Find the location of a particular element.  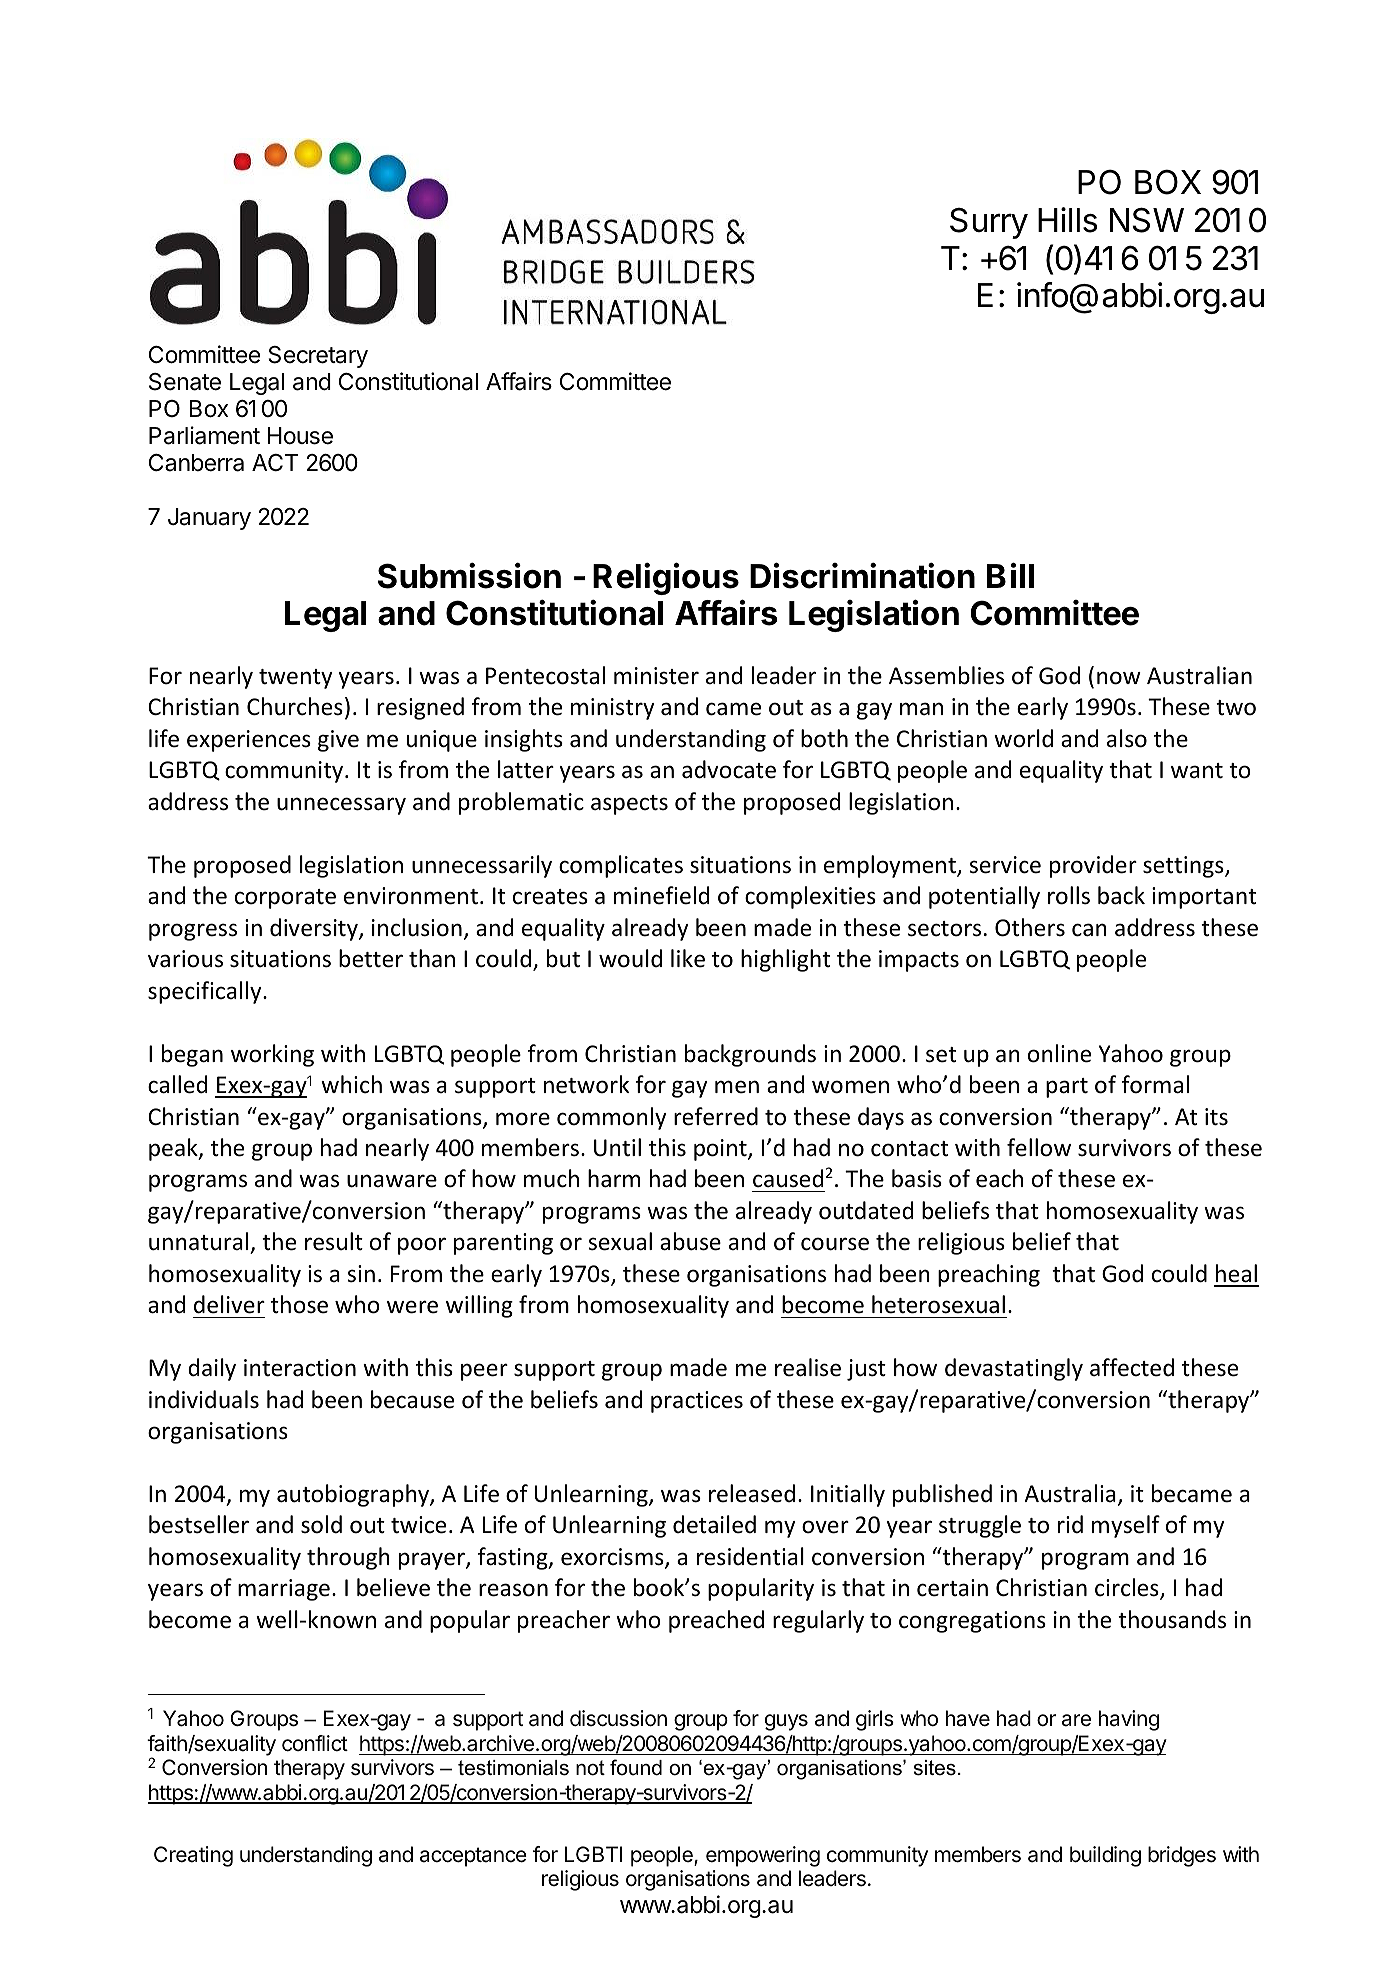

abuse is located at coordinates (690, 1241).
